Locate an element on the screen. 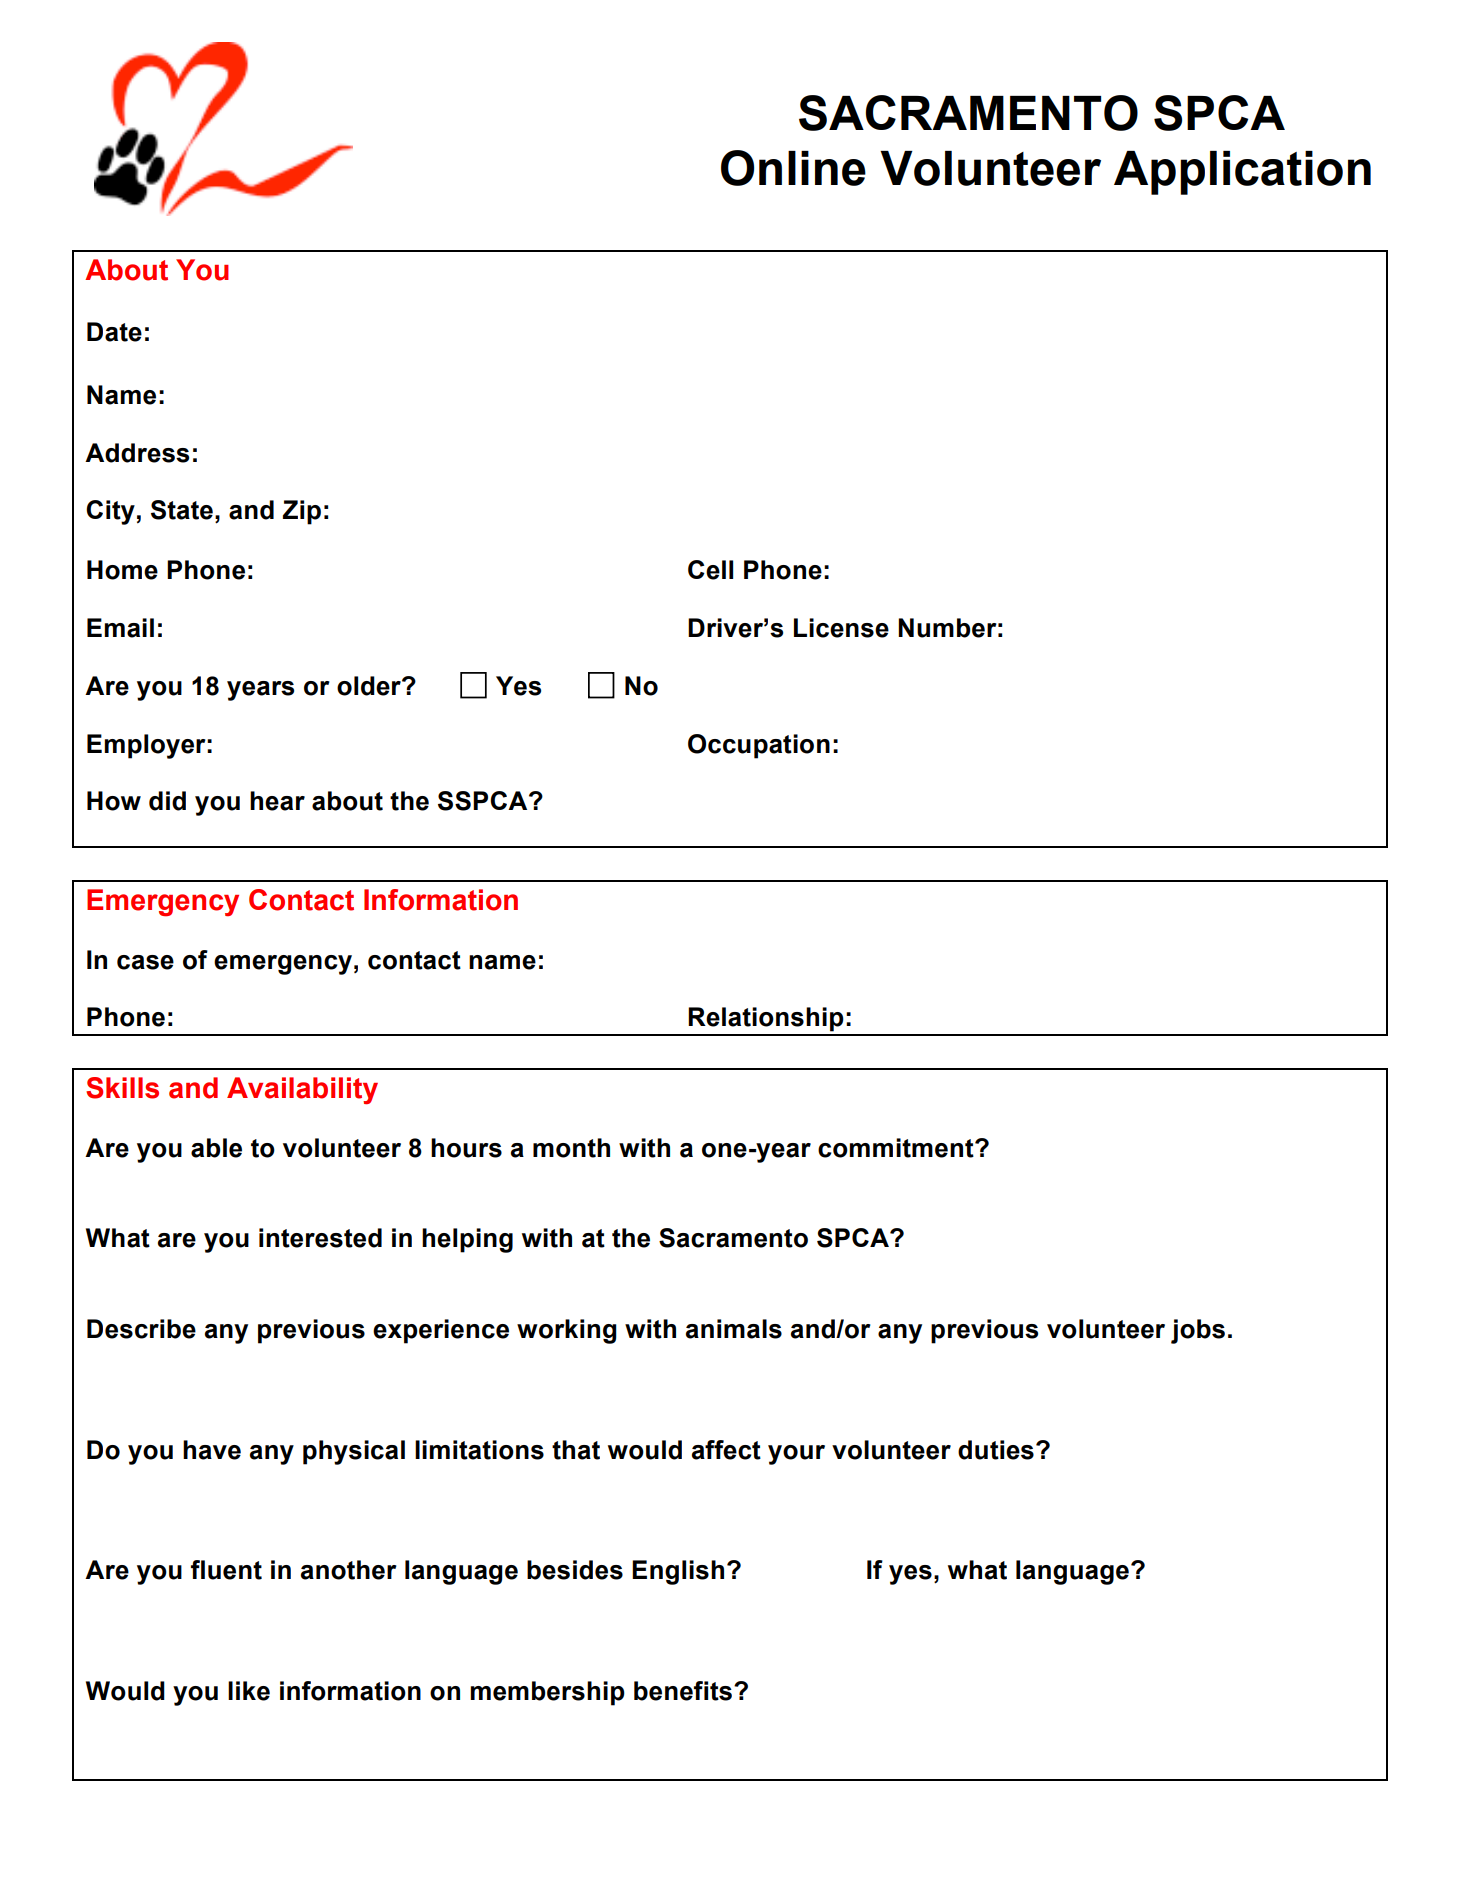  duties is located at coordinates (996, 1450).
